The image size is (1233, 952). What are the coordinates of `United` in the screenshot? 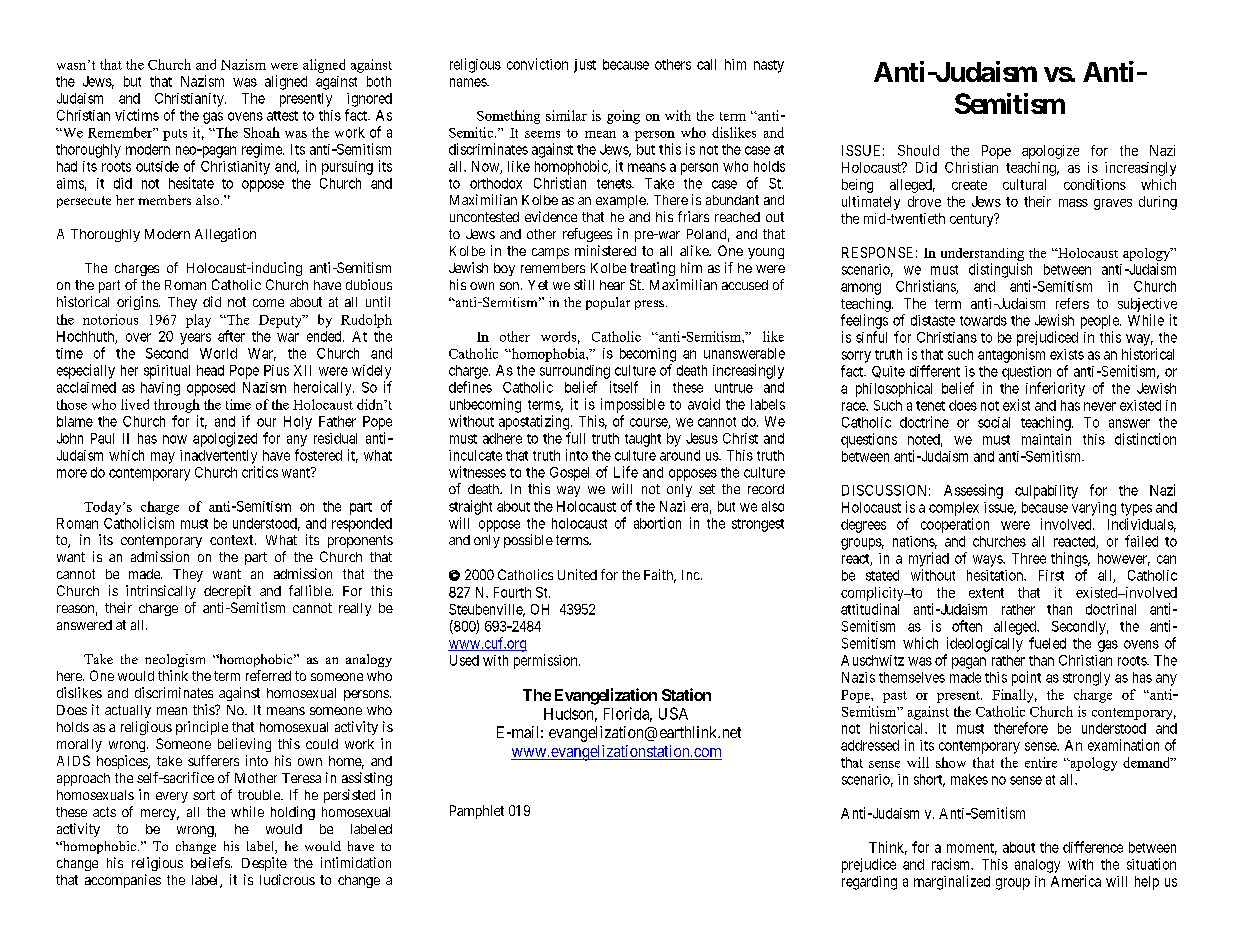 It's located at (577, 574).
